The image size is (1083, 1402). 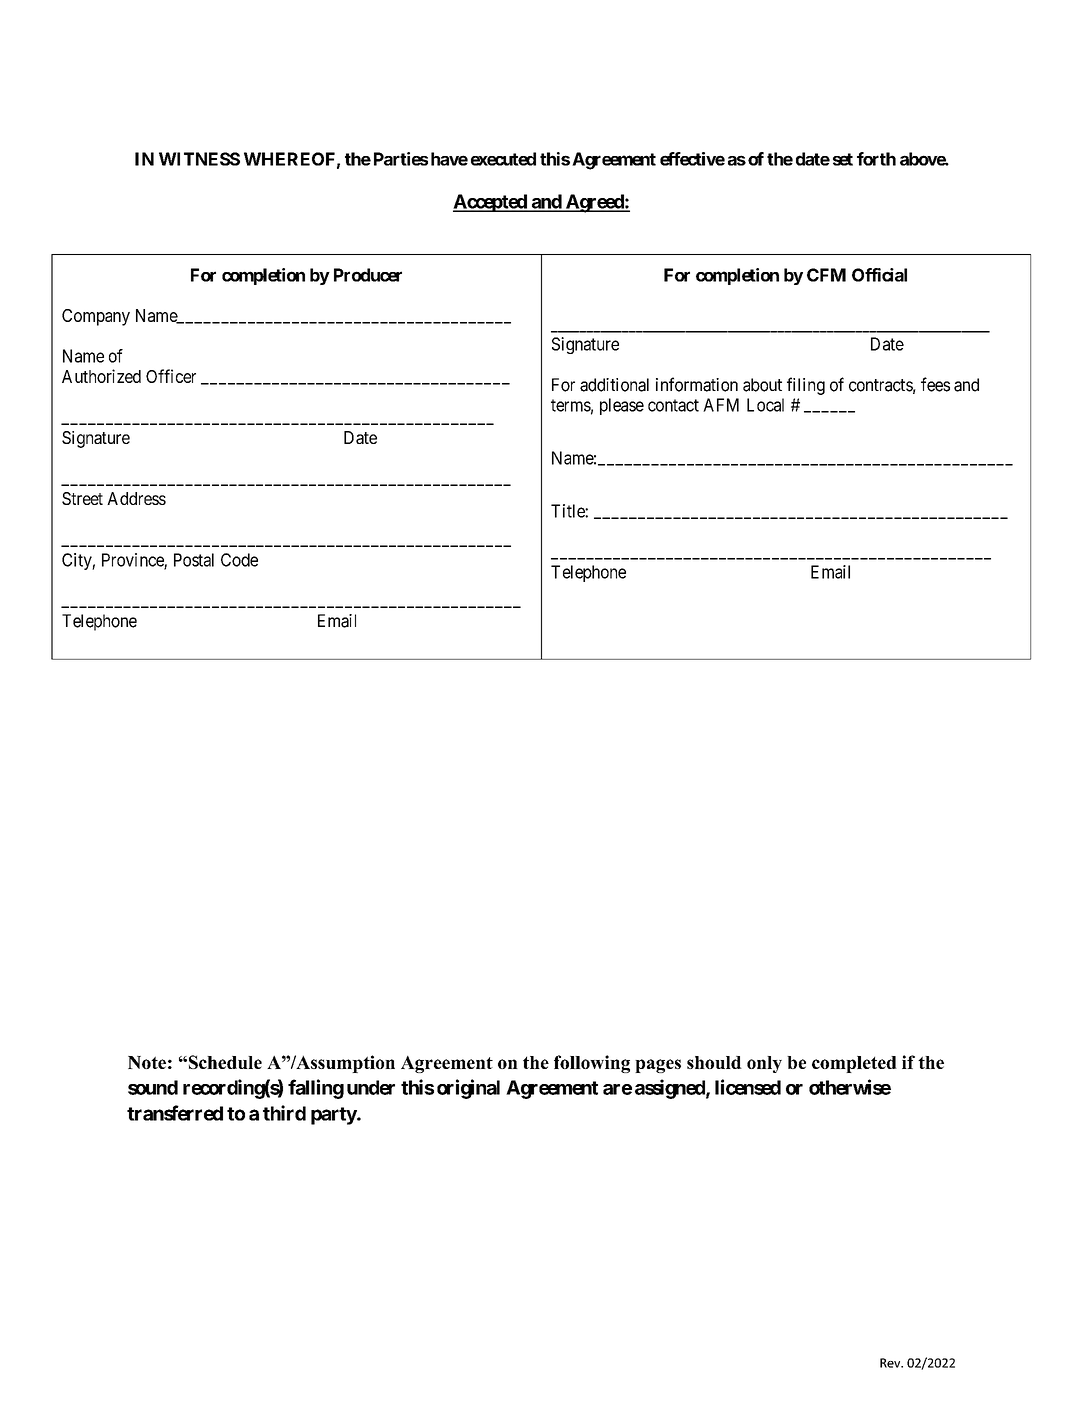 What do you see at coordinates (175, 1113) in the screenshot?
I see `transferred` at bounding box center [175, 1113].
